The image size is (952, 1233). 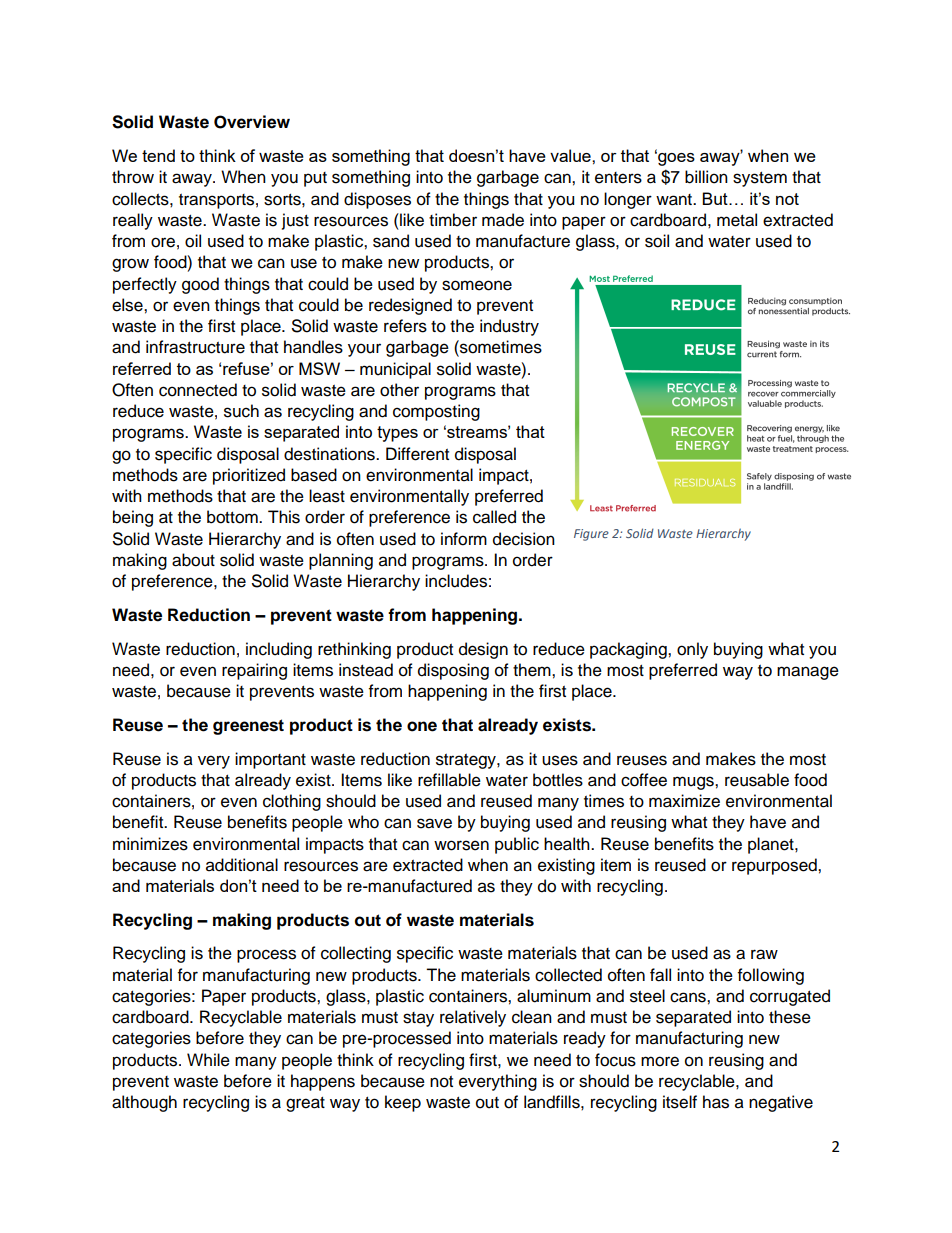 What do you see at coordinates (208, 1060) in the page?
I see `While` at bounding box center [208, 1060].
